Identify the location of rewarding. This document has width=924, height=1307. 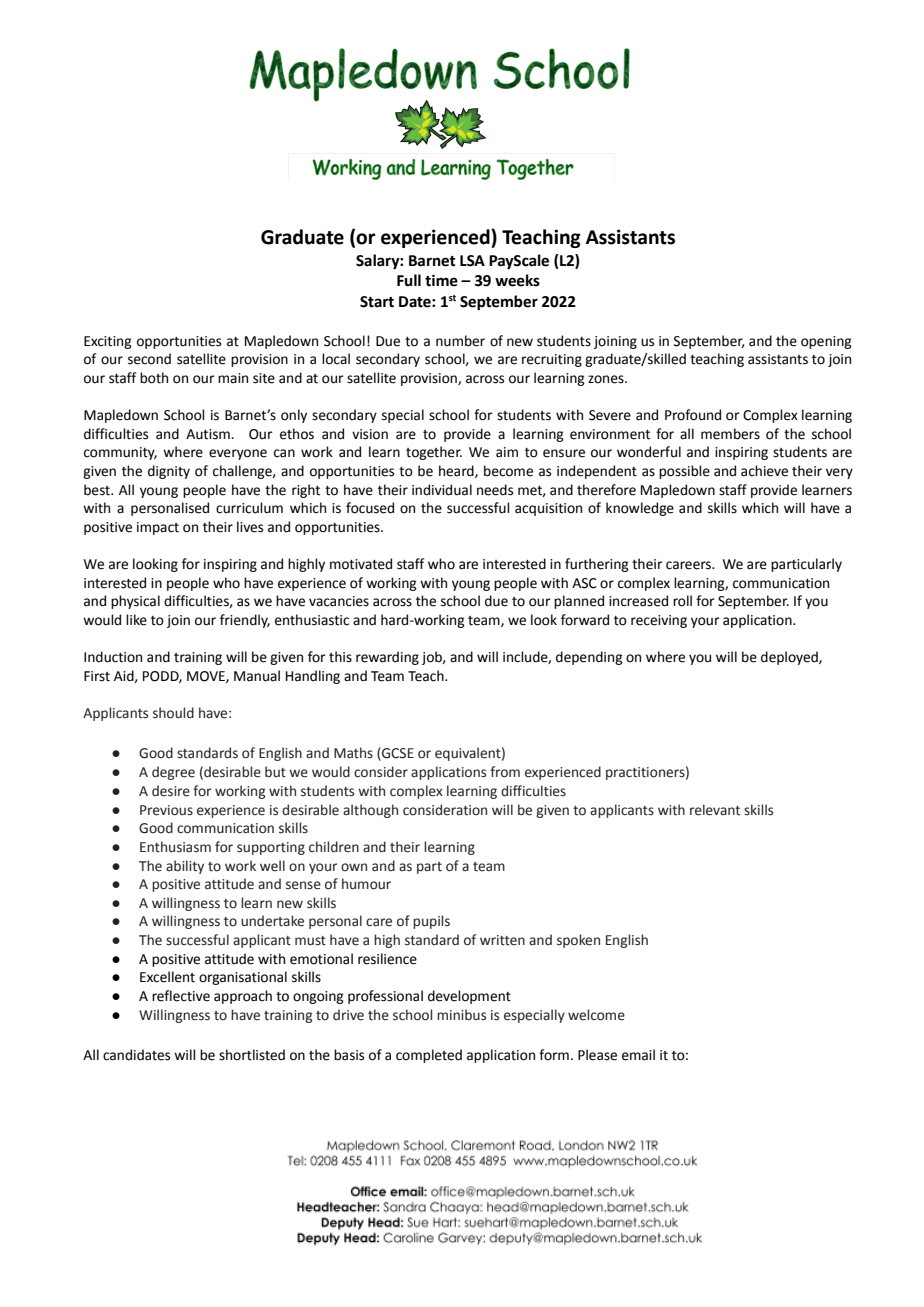
(387, 658).
